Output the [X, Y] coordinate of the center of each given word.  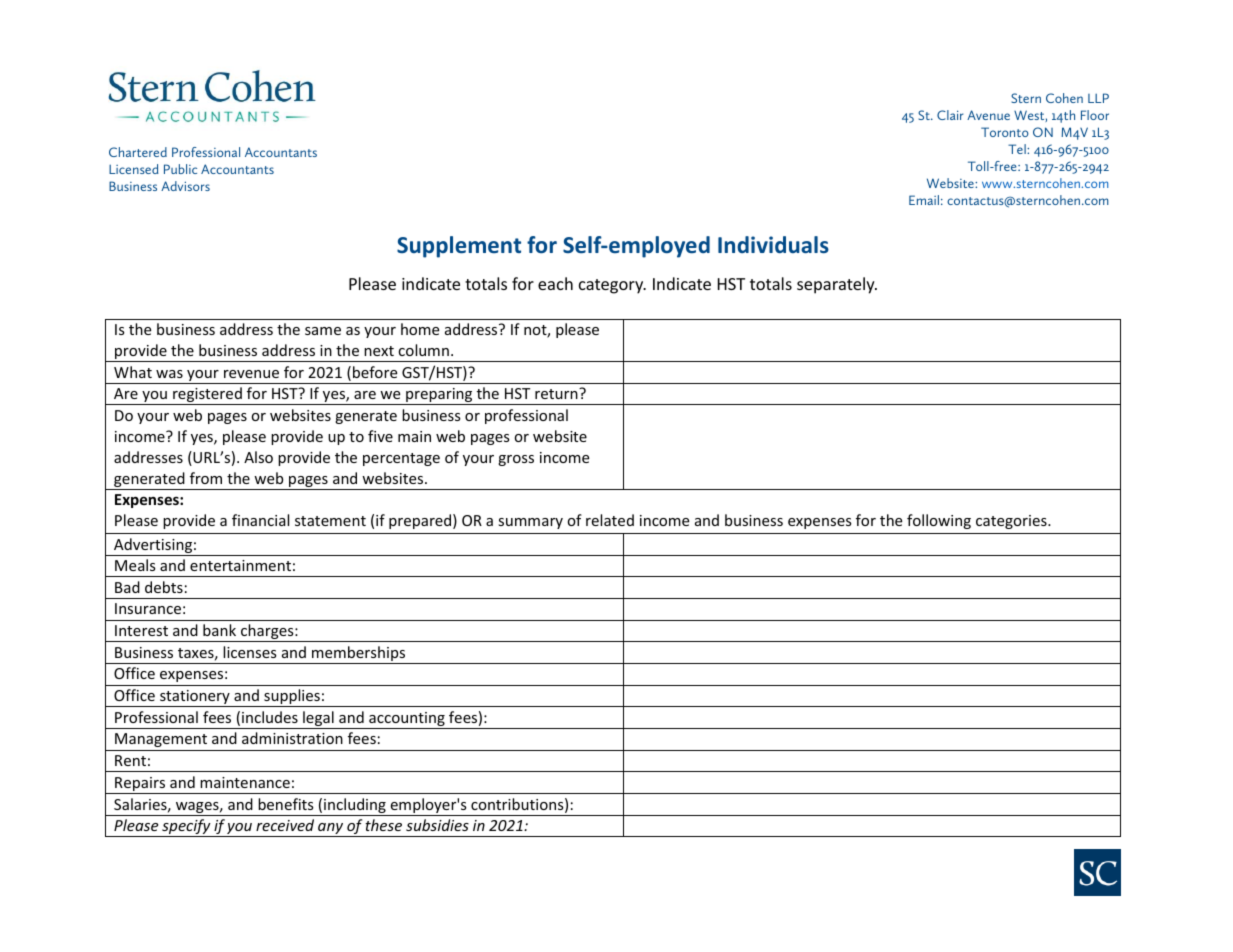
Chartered [138, 152]
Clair [950, 115]
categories [1012, 522]
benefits [286, 804]
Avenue [988, 115]
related [610, 520]
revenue [251, 374]
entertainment [240, 565]
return [557, 393]
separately [837, 285]
